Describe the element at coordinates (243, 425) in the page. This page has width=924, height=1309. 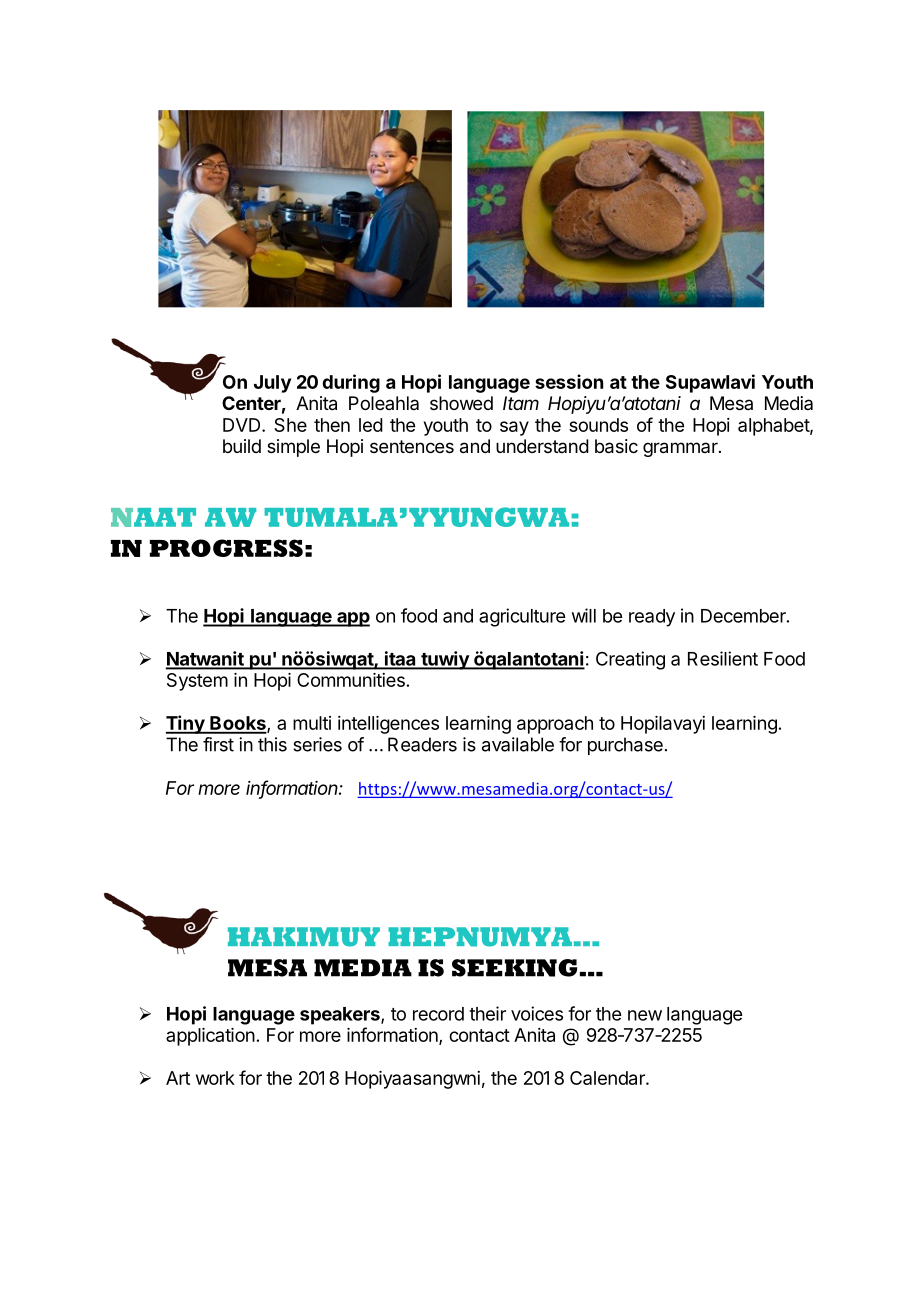
I see `DVD` at that location.
